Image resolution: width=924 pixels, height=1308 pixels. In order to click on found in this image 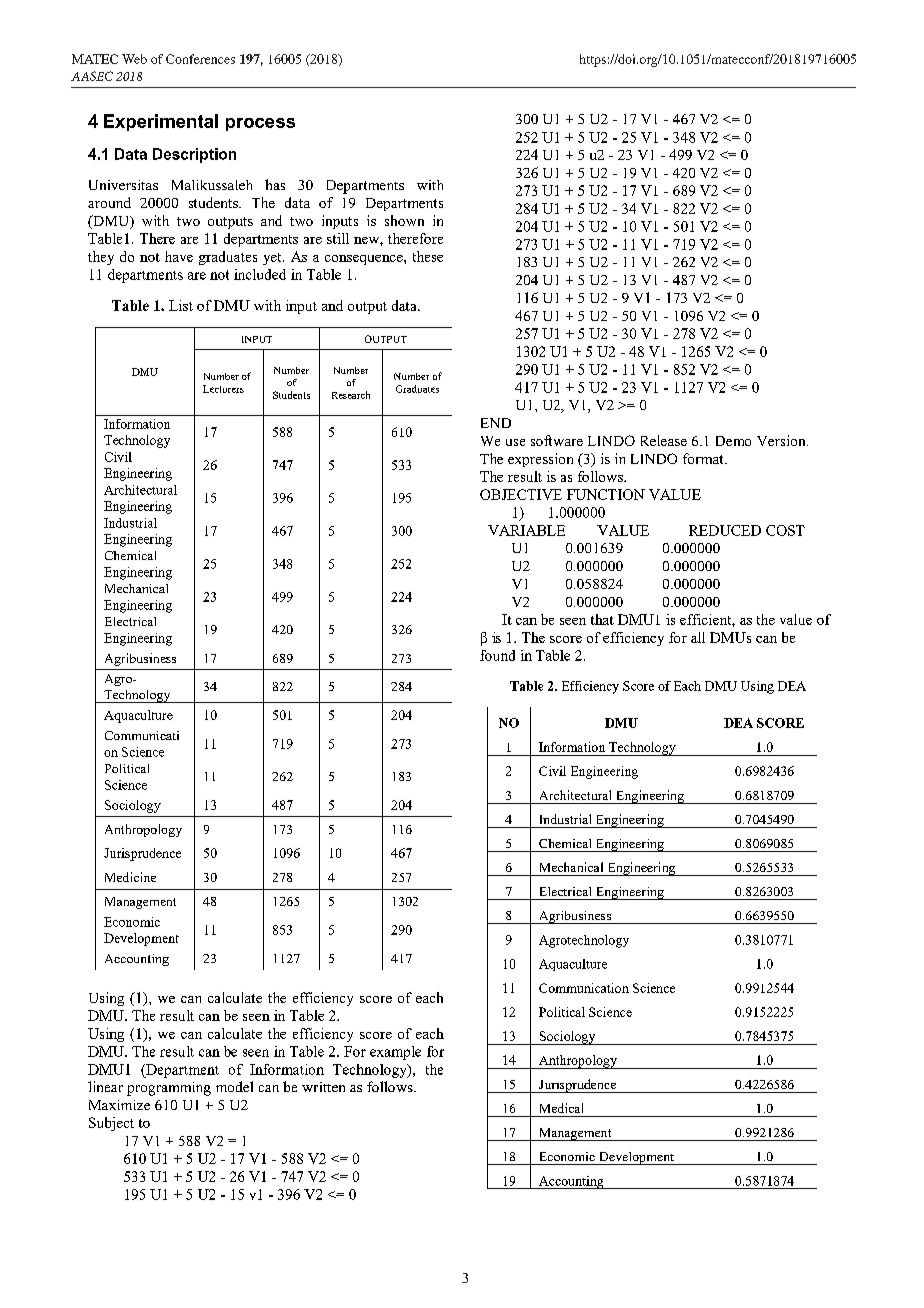, I will do `click(497, 655)`.
